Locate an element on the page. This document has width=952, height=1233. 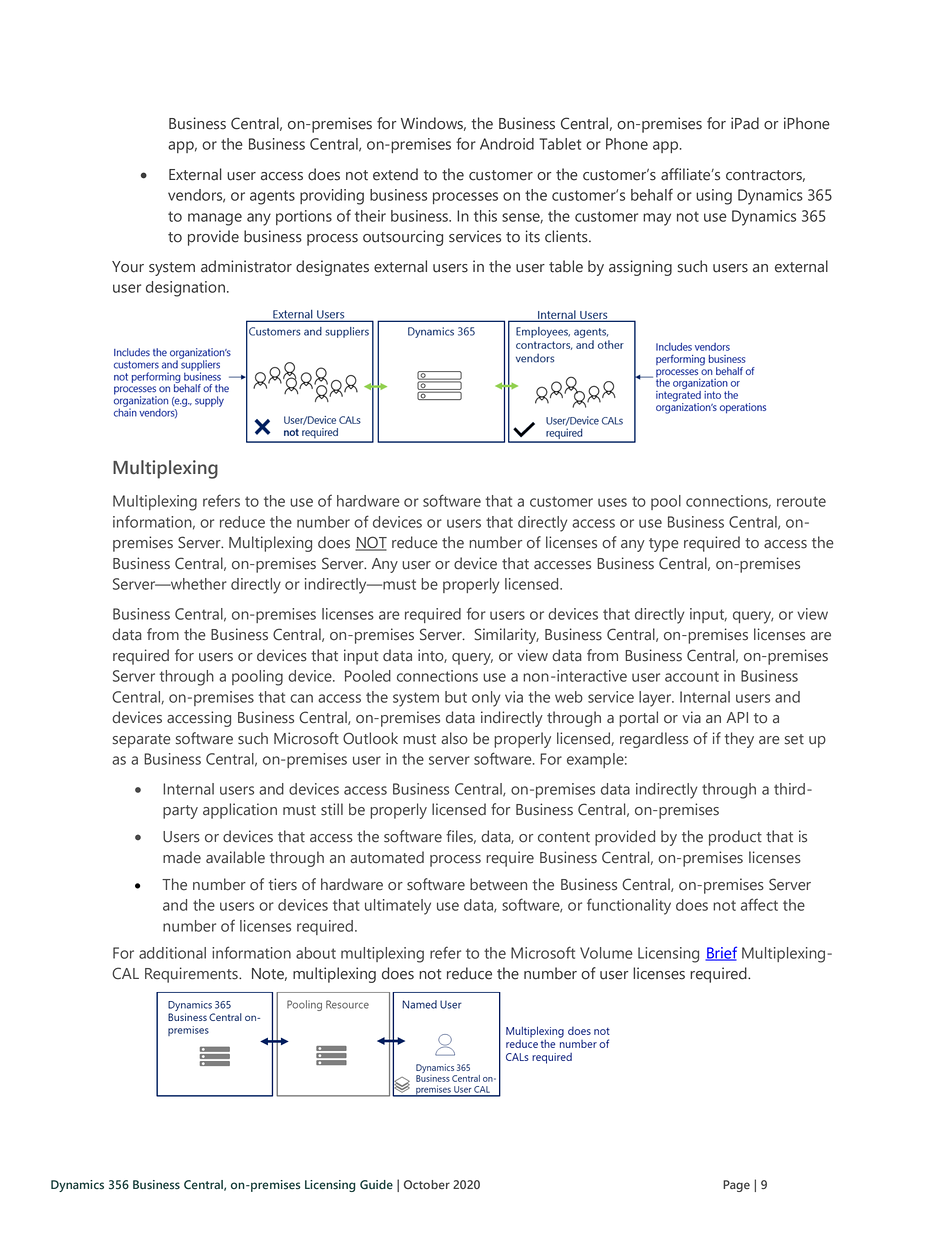
between is located at coordinates (498, 884).
